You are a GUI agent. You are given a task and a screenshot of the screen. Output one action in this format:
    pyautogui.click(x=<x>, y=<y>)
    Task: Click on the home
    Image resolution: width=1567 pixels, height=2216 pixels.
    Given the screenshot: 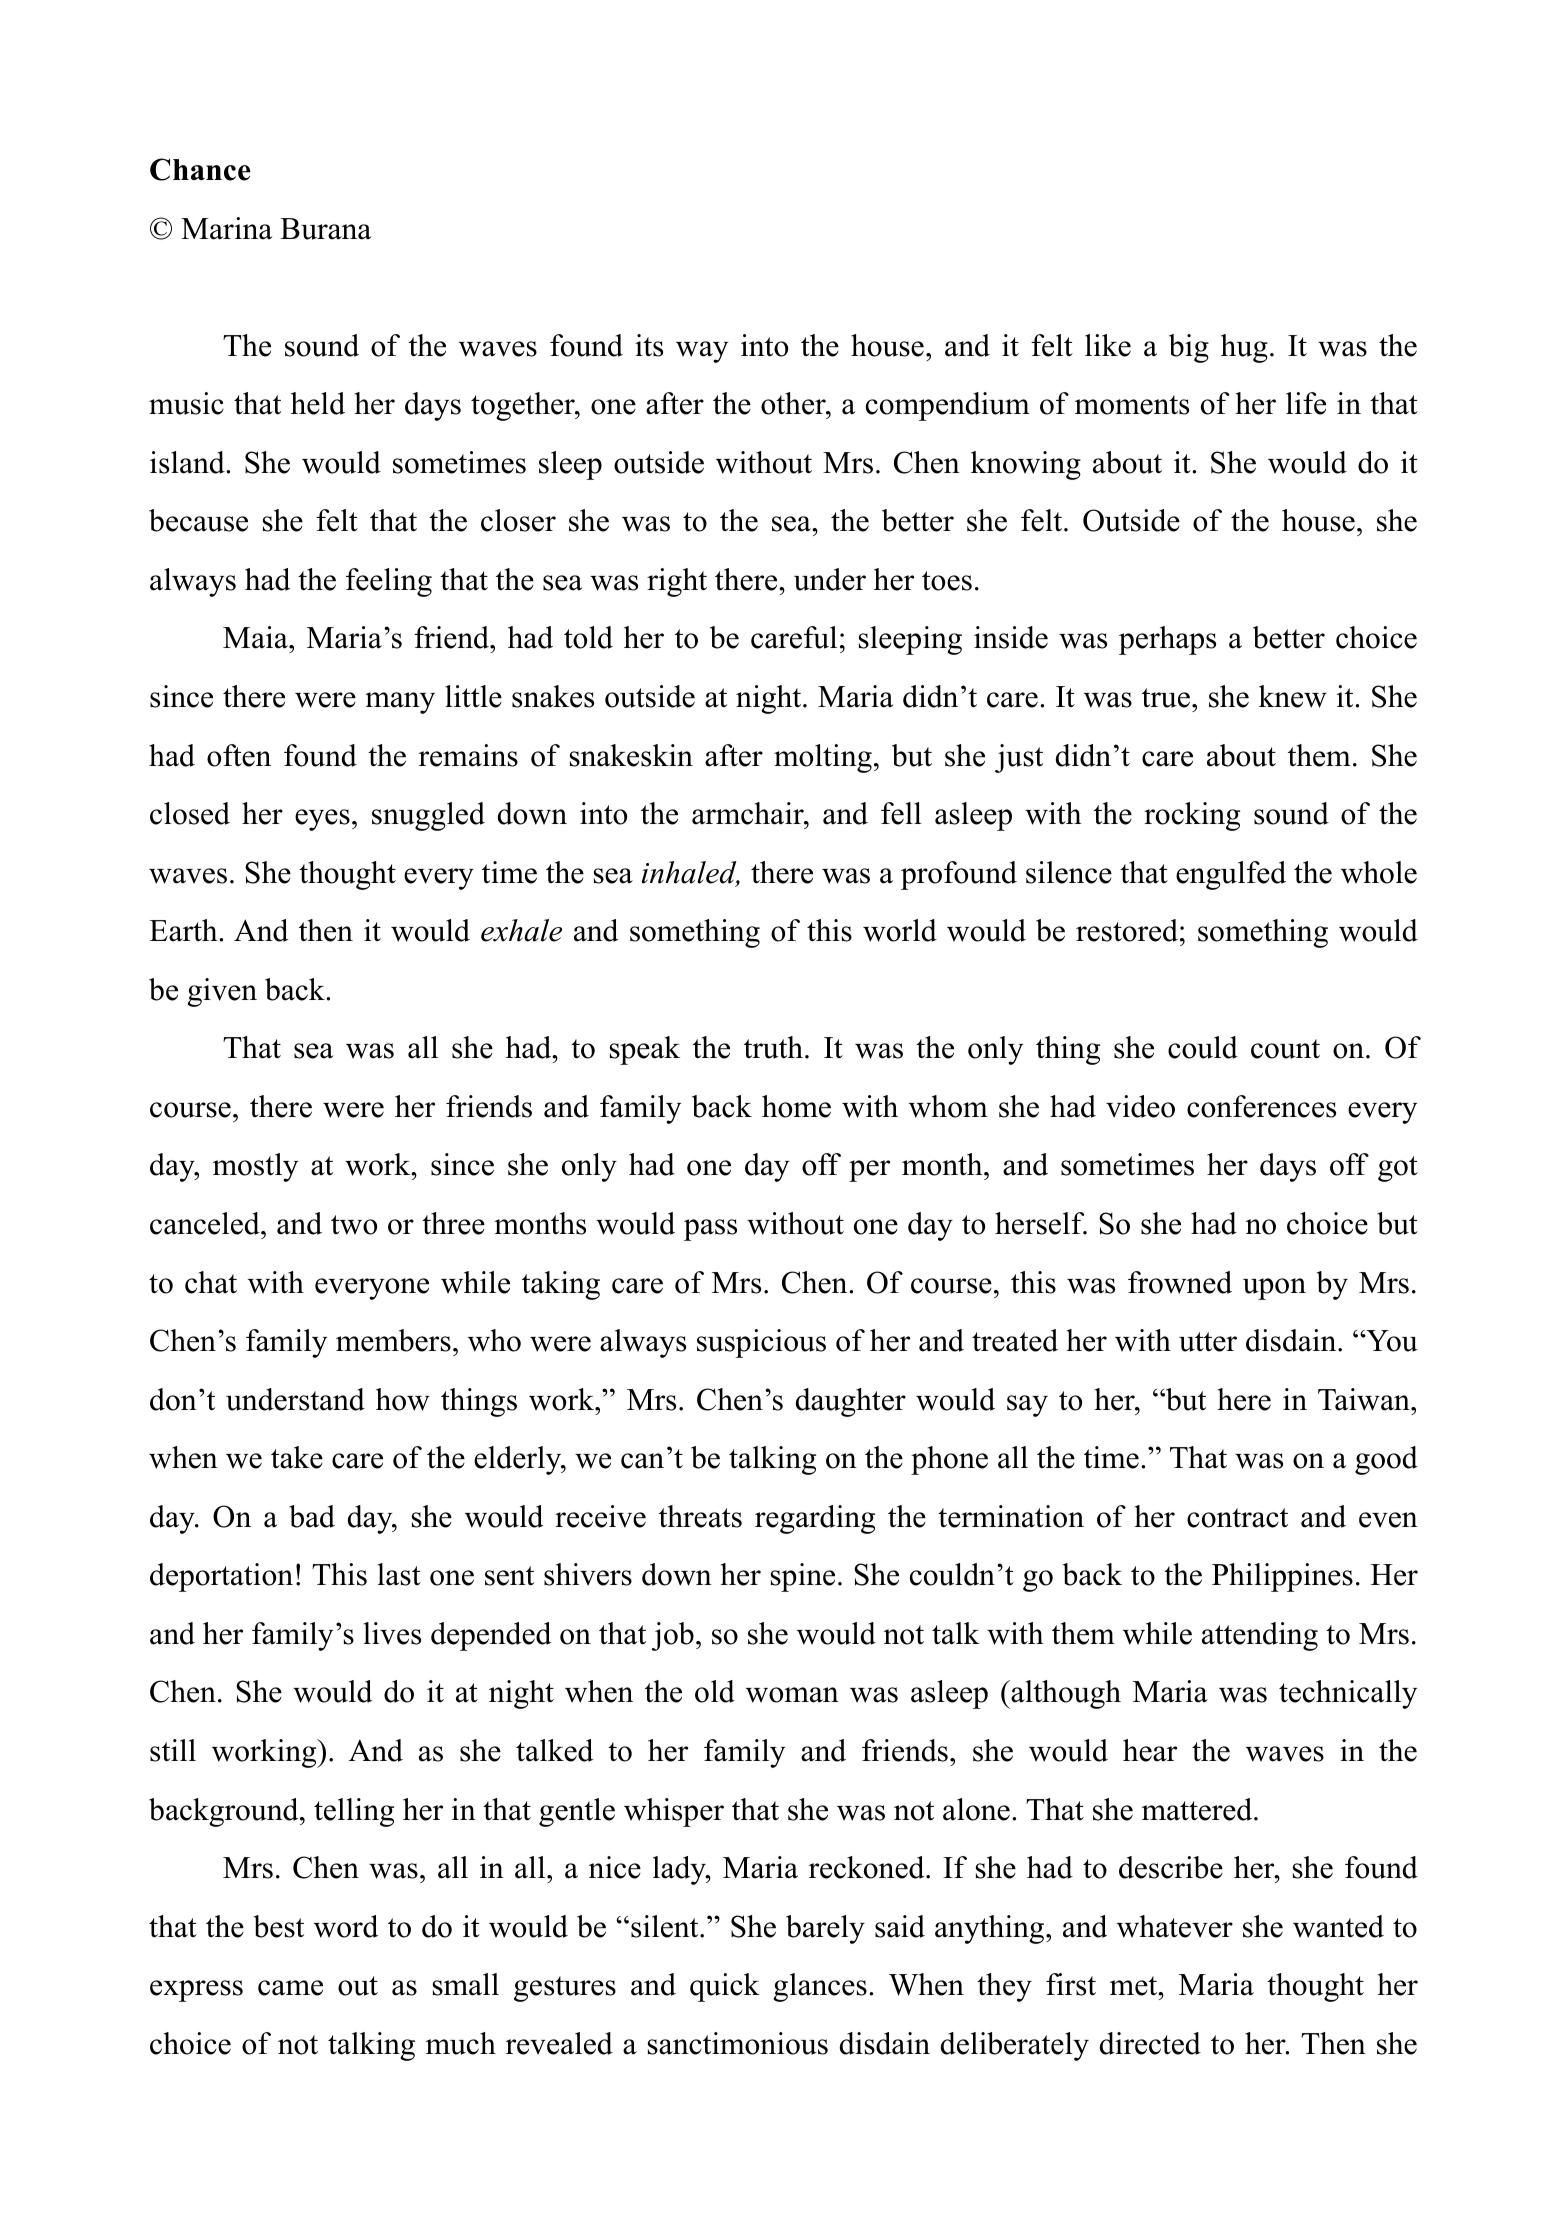 What is the action you would take?
    pyautogui.click(x=796, y=1106)
